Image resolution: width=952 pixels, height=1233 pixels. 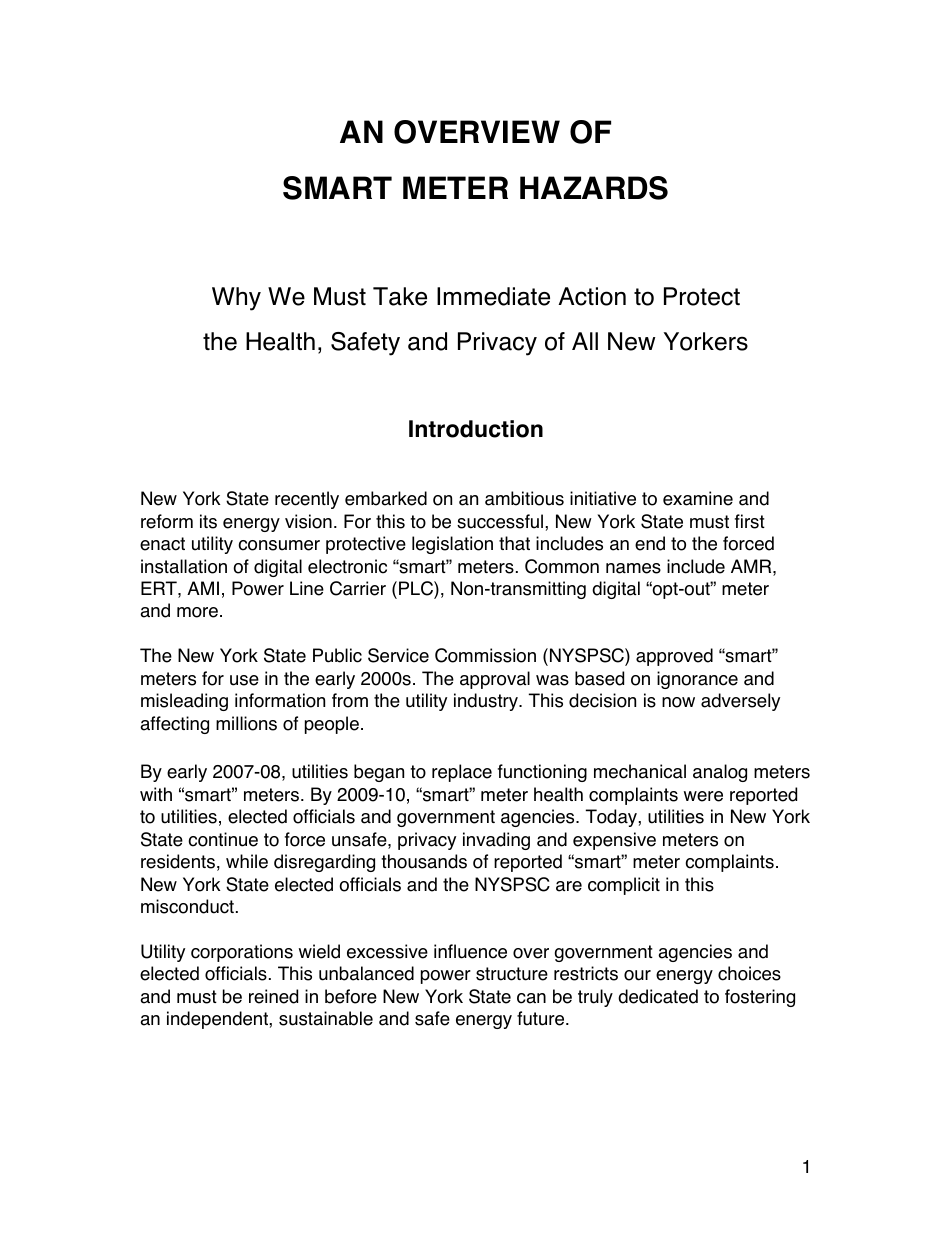 What do you see at coordinates (236, 299) in the page?
I see `Why` at bounding box center [236, 299].
